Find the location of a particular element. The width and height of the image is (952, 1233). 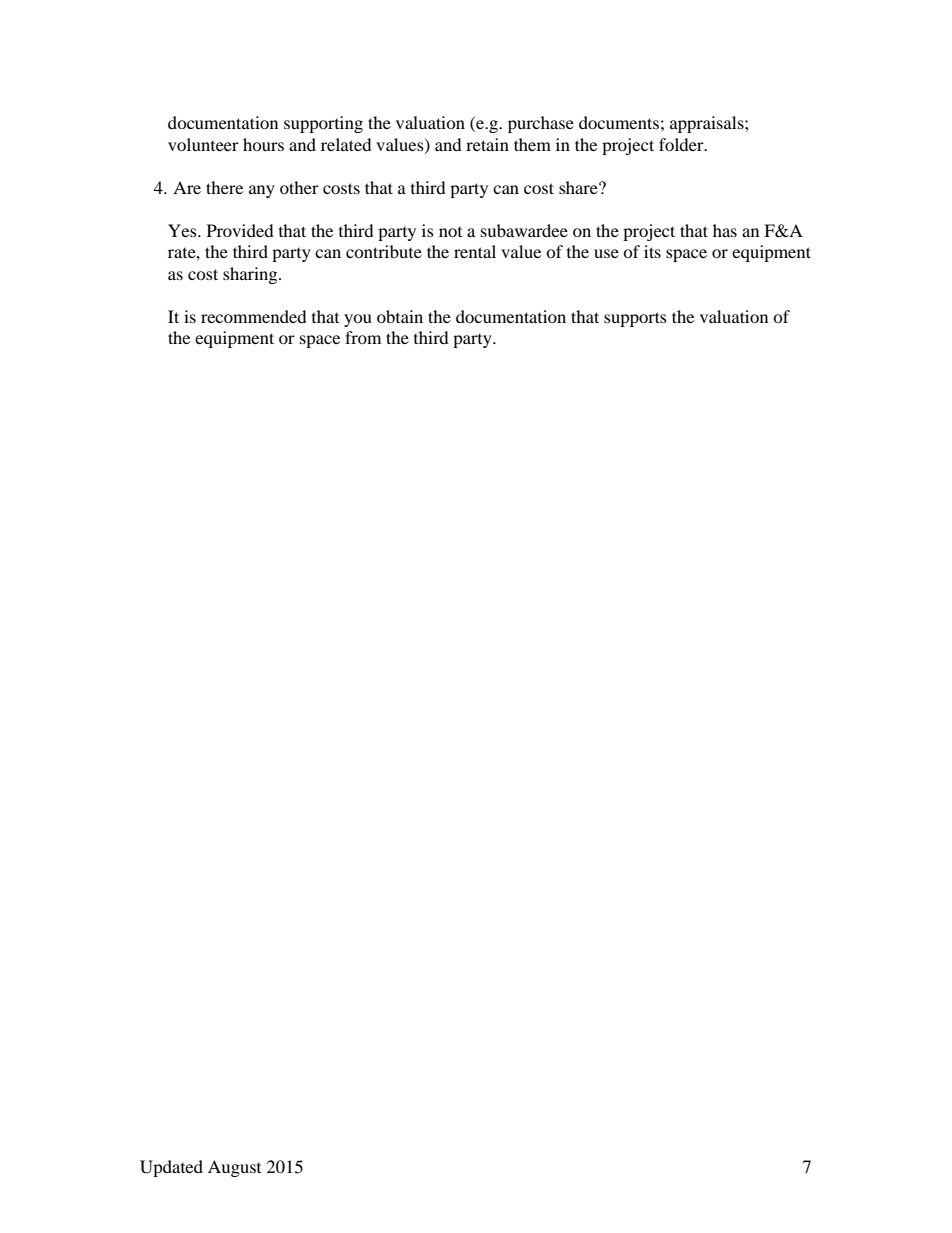

hours is located at coordinates (263, 144).
